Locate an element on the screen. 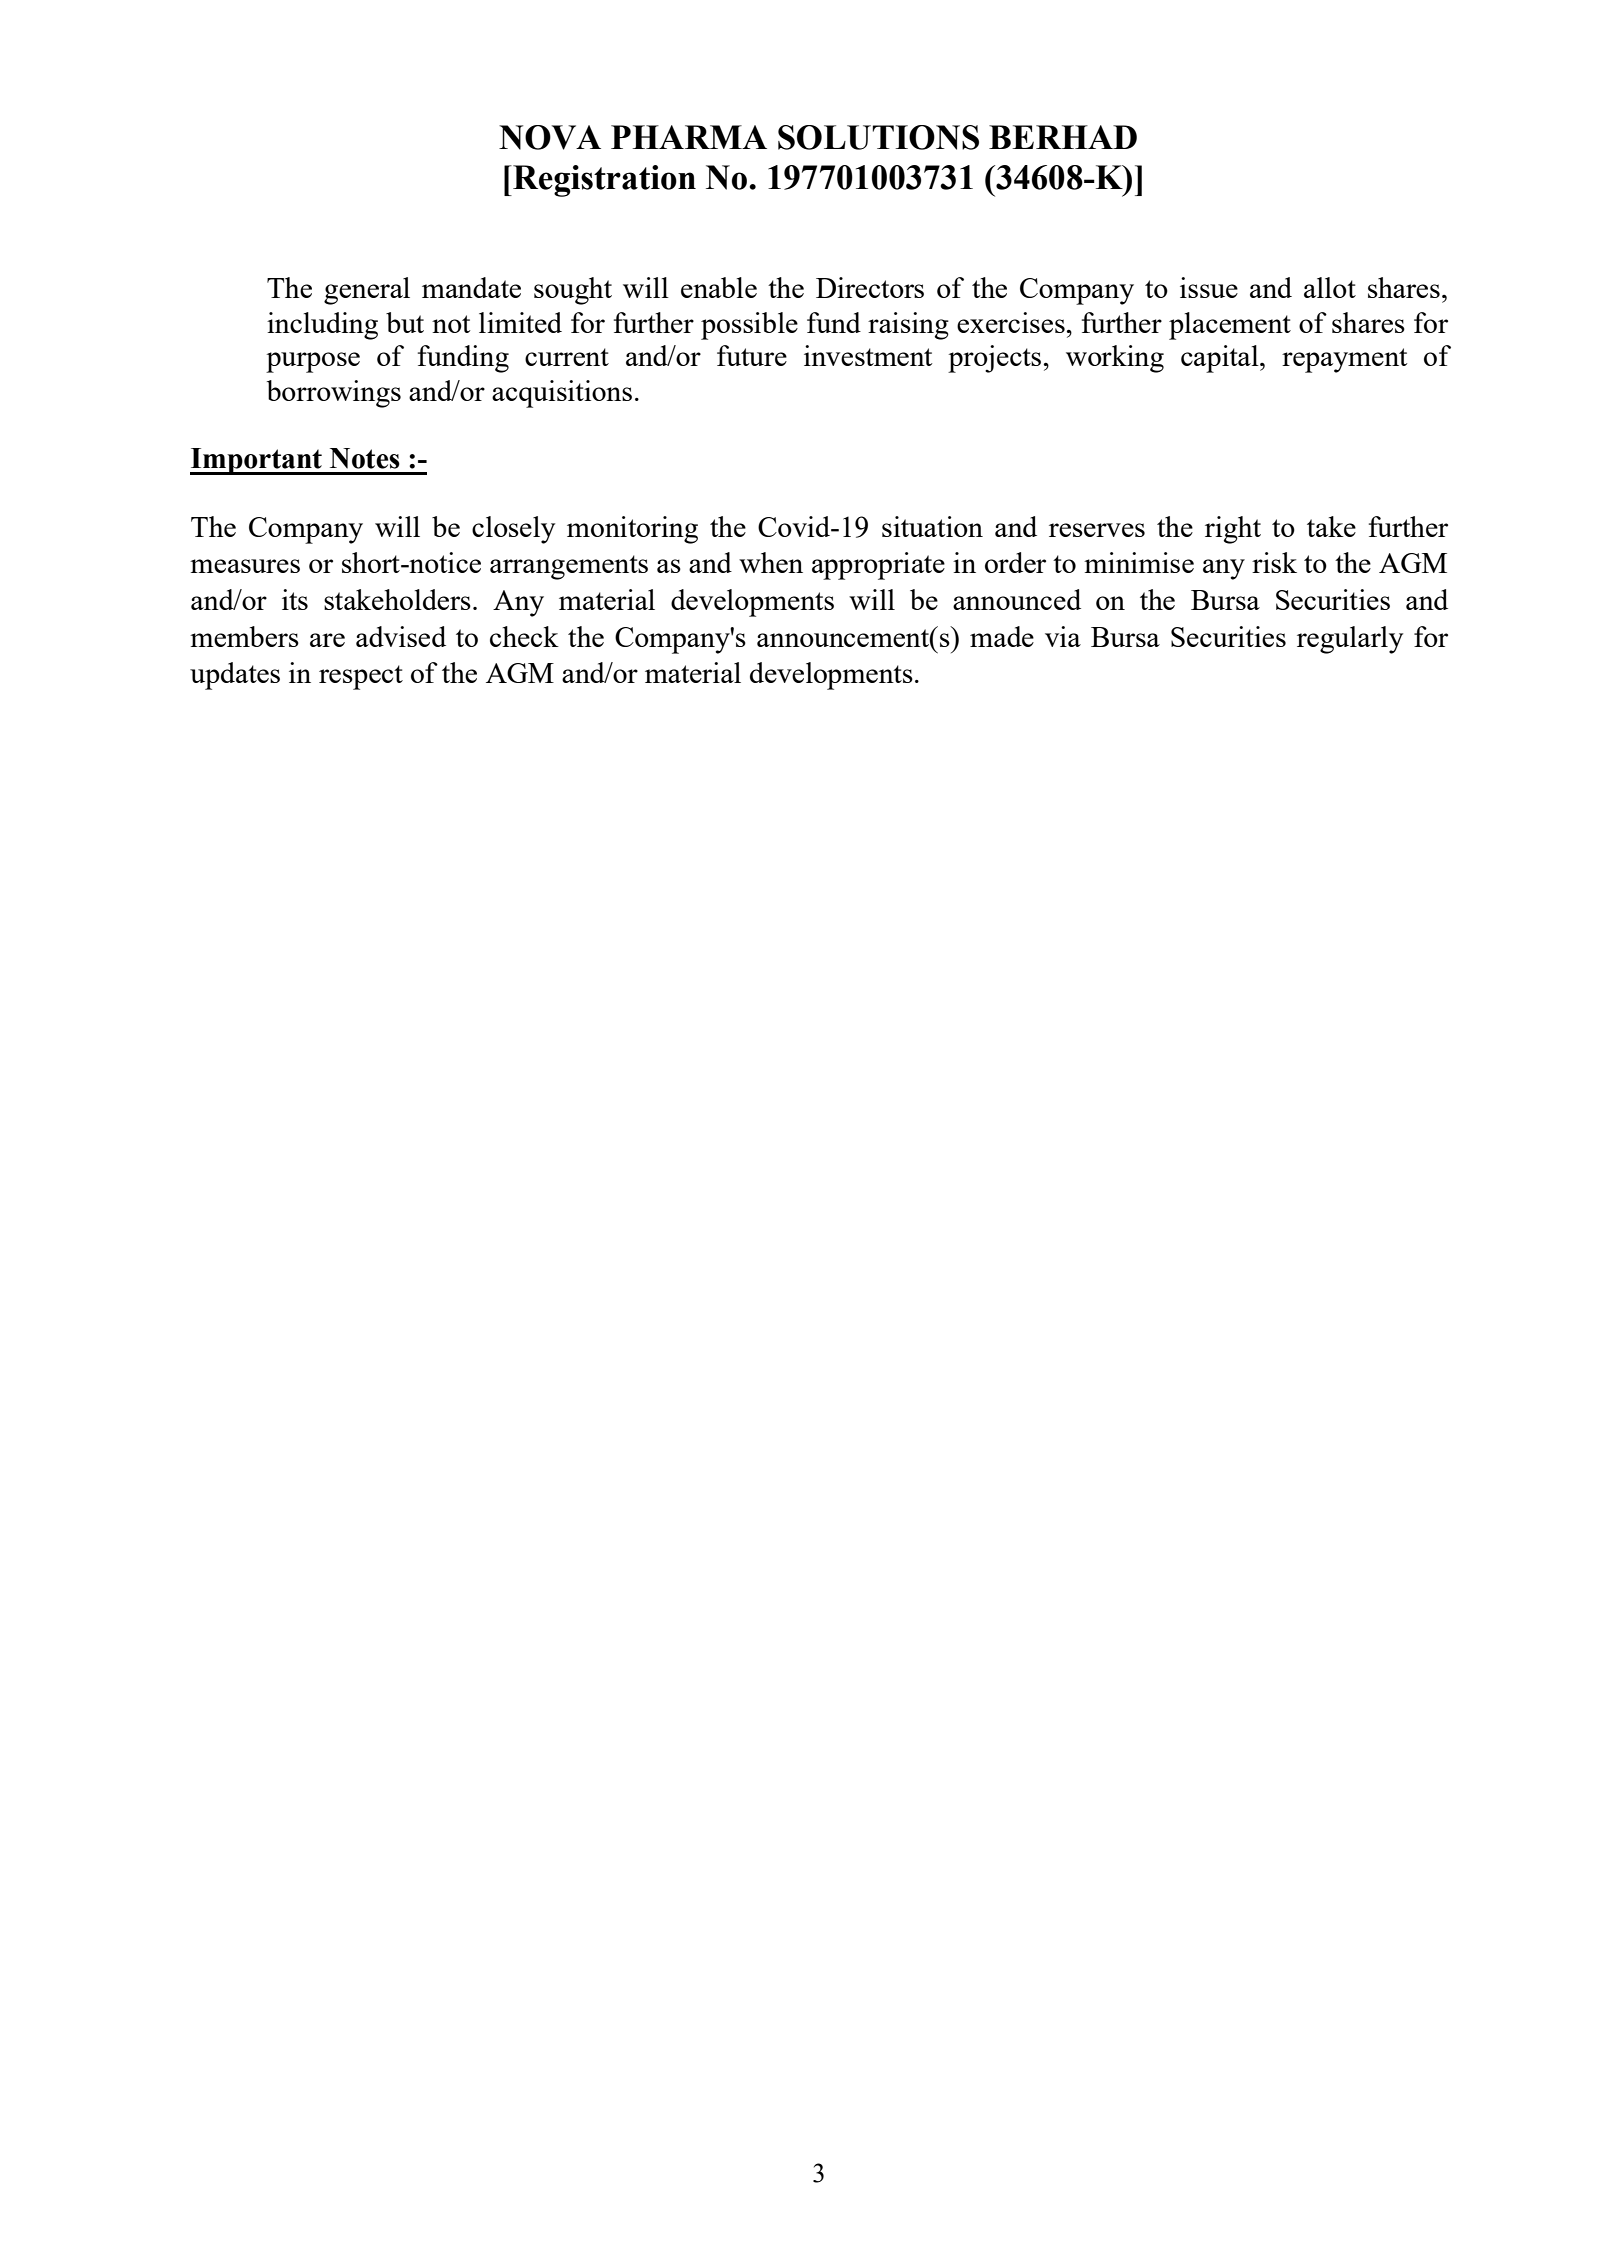 The height and width of the screenshot is (2263, 1600). respect is located at coordinates (361, 677).
